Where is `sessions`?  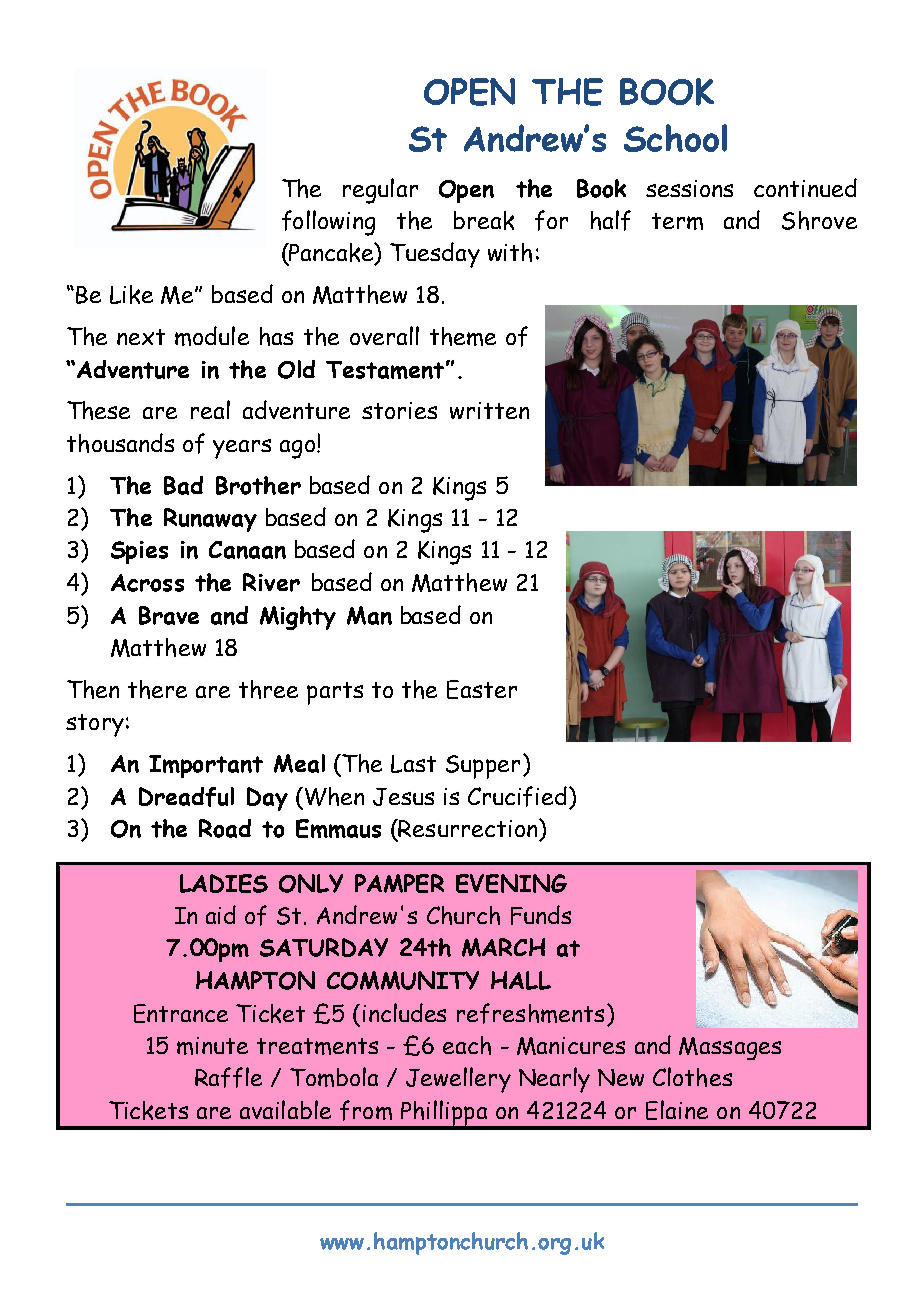 sessions is located at coordinates (689, 188).
